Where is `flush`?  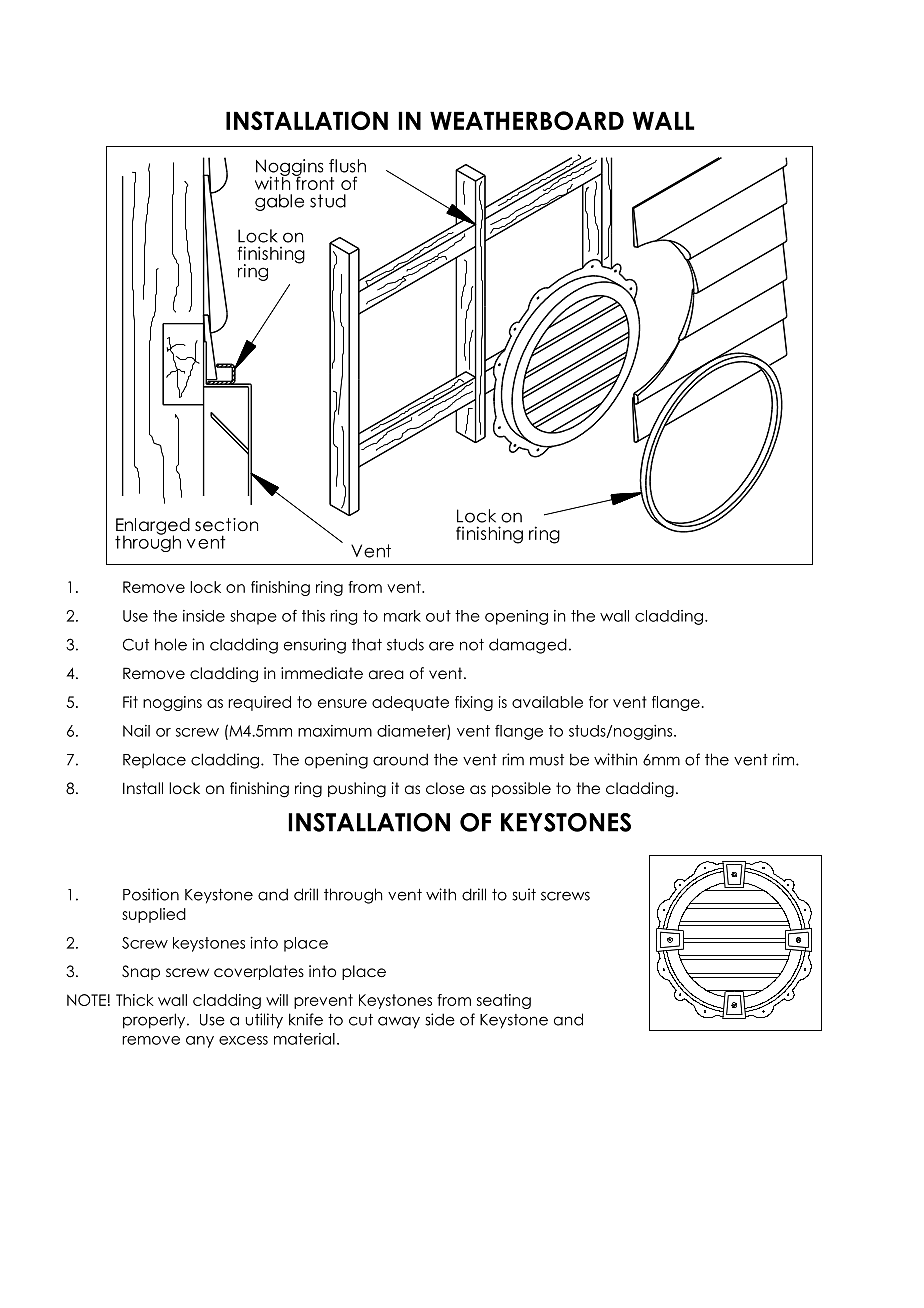
flush is located at coordinates (347, 166).
